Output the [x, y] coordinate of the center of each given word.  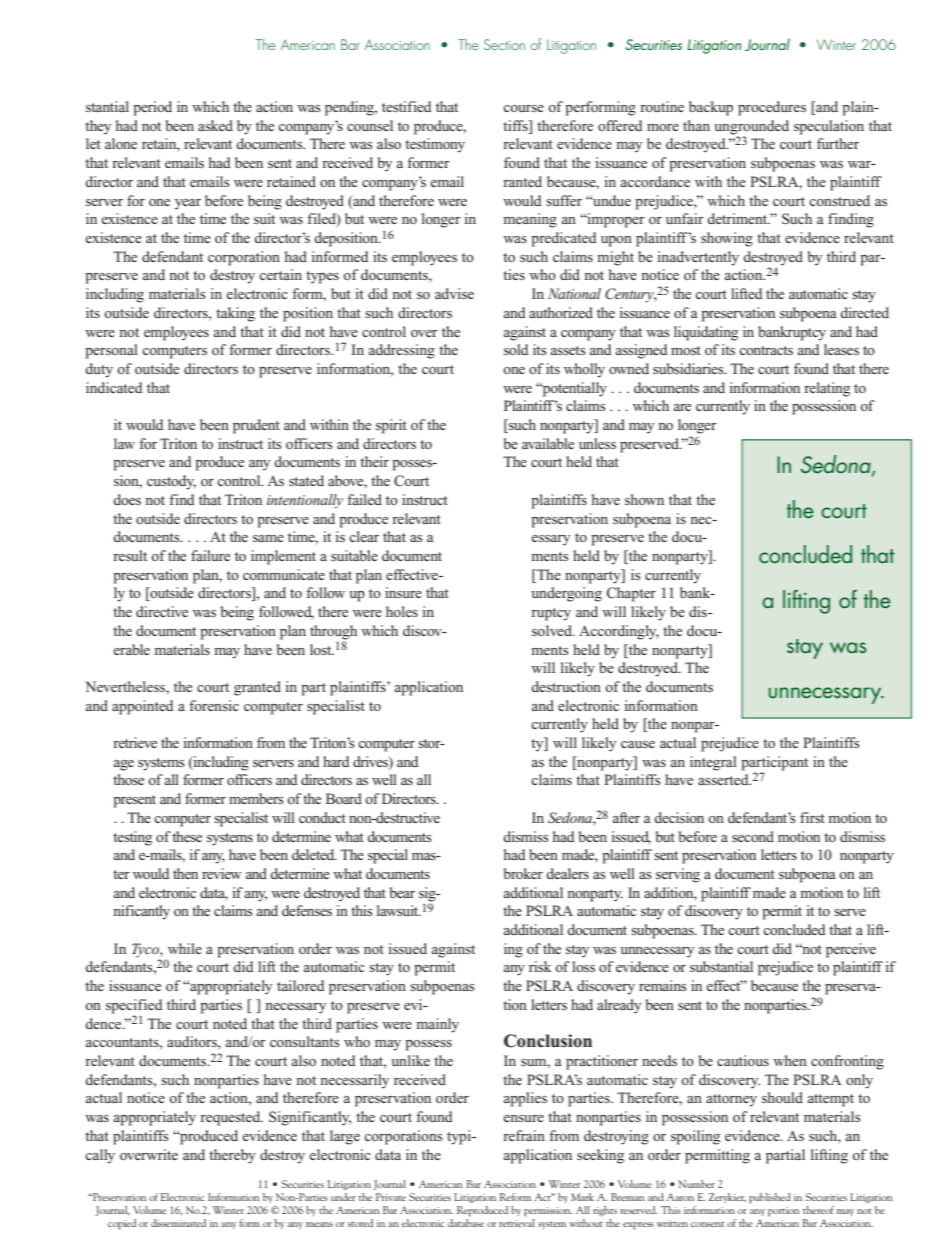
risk [540, 966]
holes [402, 611]
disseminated [178, 1223]
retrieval [517, 1223]
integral [713, 763]
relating [827, 389]
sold [516, 349]
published [770, 1198]
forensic [214, 705]
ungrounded [751, 128]
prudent [256, 426]
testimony [435, 145]
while [185, 948]
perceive [851, 950]
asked [215, 125]
